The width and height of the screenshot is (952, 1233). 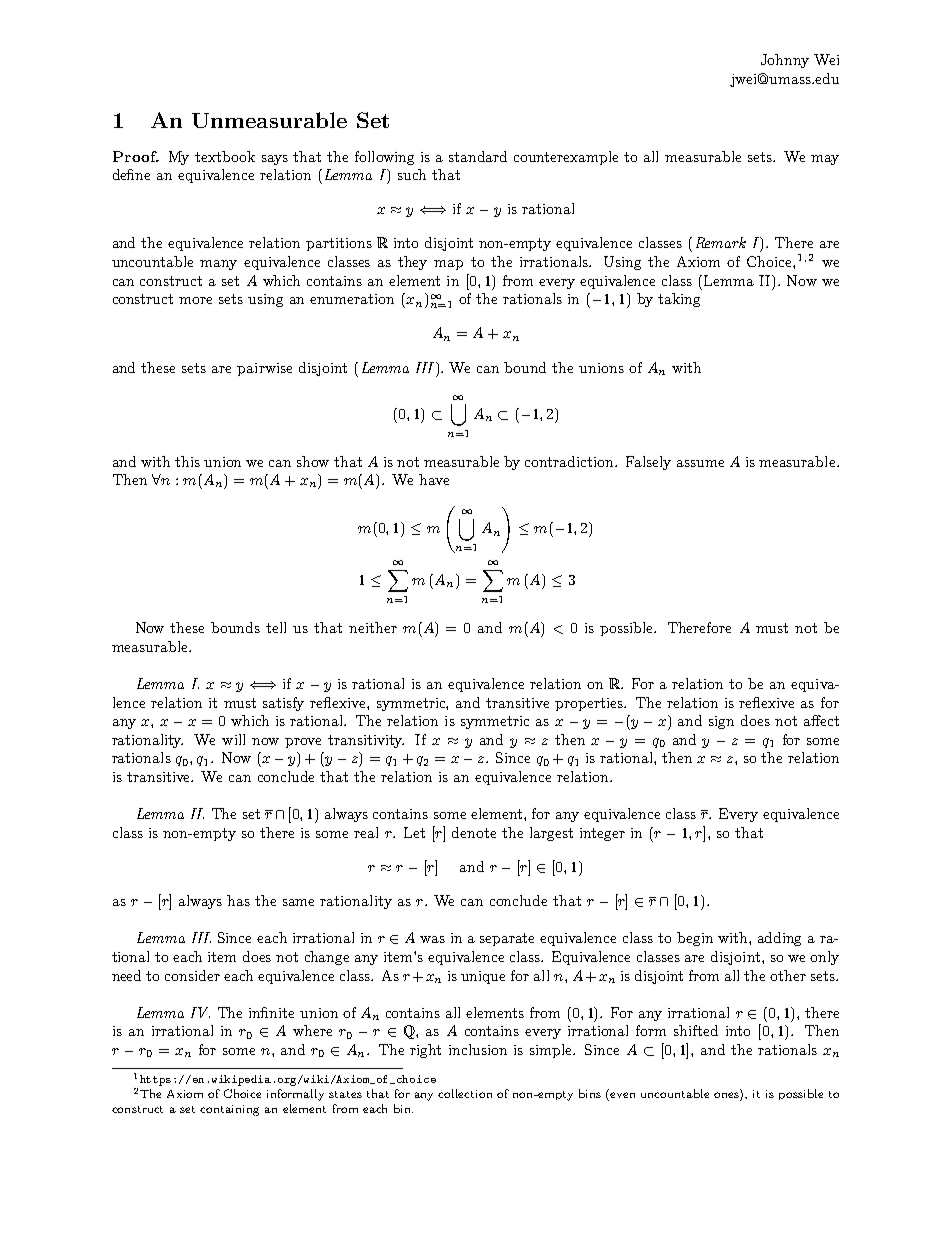 What do you see at coordinates (478, 156) in the screenshot?
I see `standard` at bounding box center [478, 156].
